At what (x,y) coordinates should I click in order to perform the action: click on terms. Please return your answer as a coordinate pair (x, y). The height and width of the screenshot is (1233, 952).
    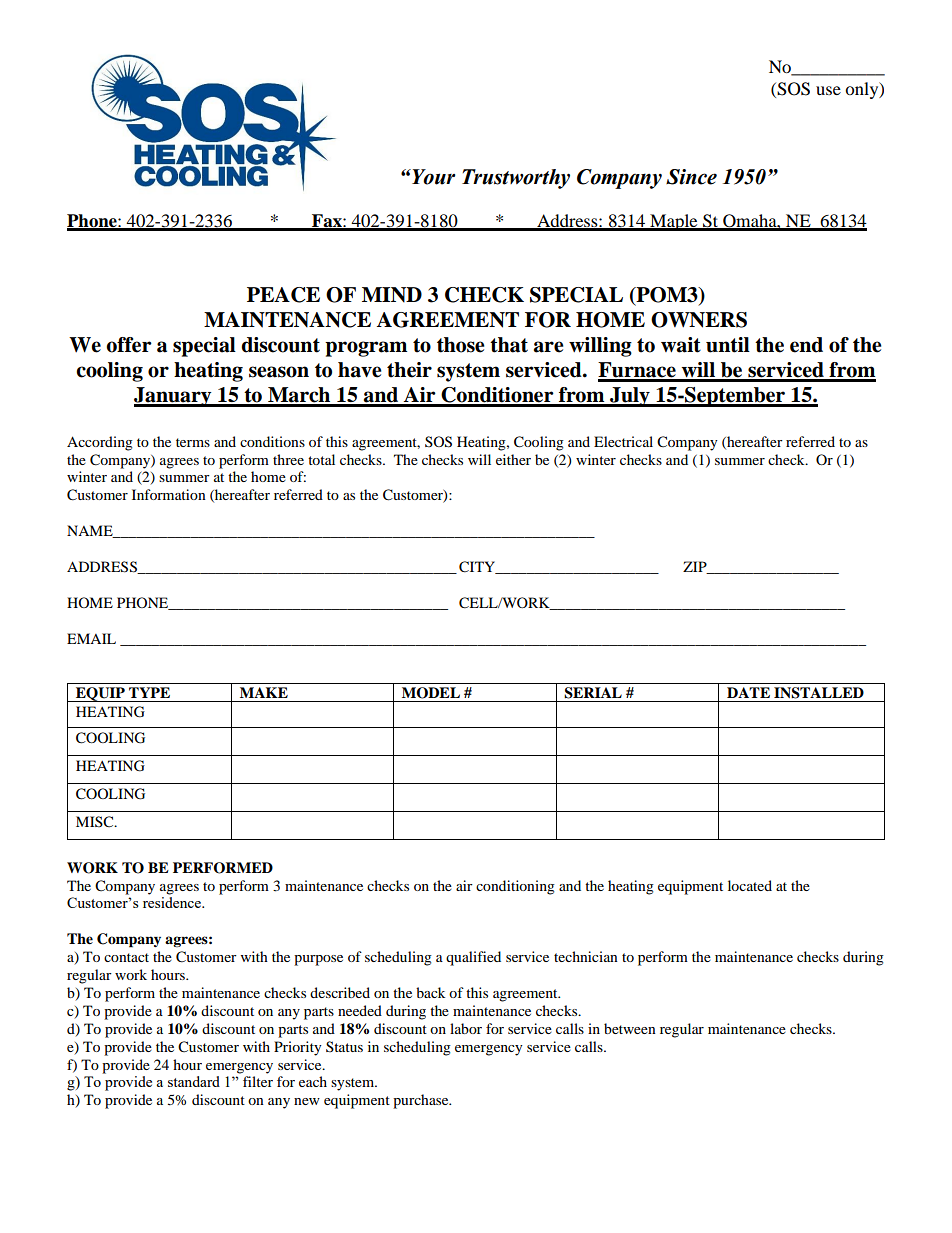
    Looking at the image, I should click on (193, 442).
